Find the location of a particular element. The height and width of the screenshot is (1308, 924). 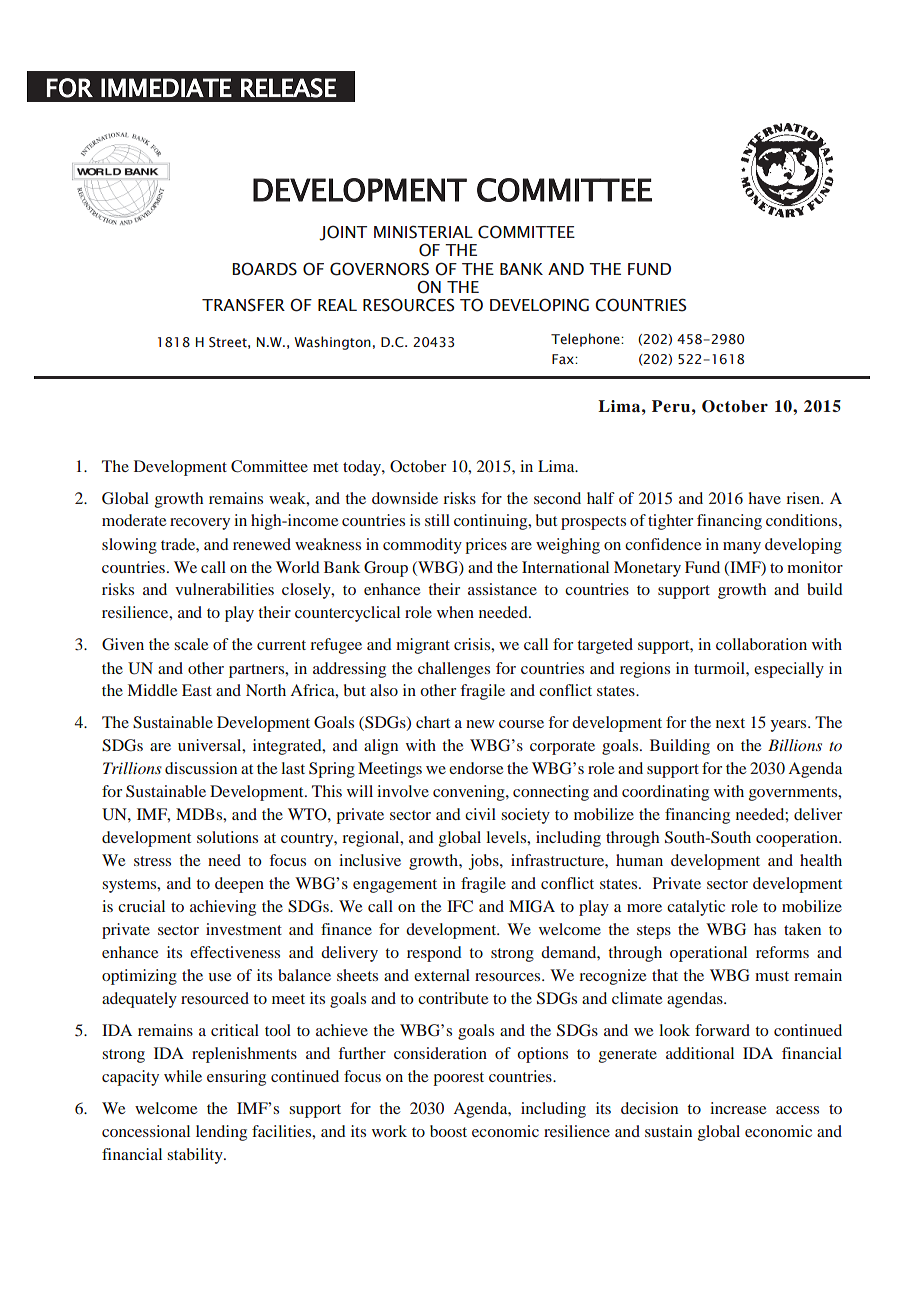

convening is located at coordinates (470, 793).
